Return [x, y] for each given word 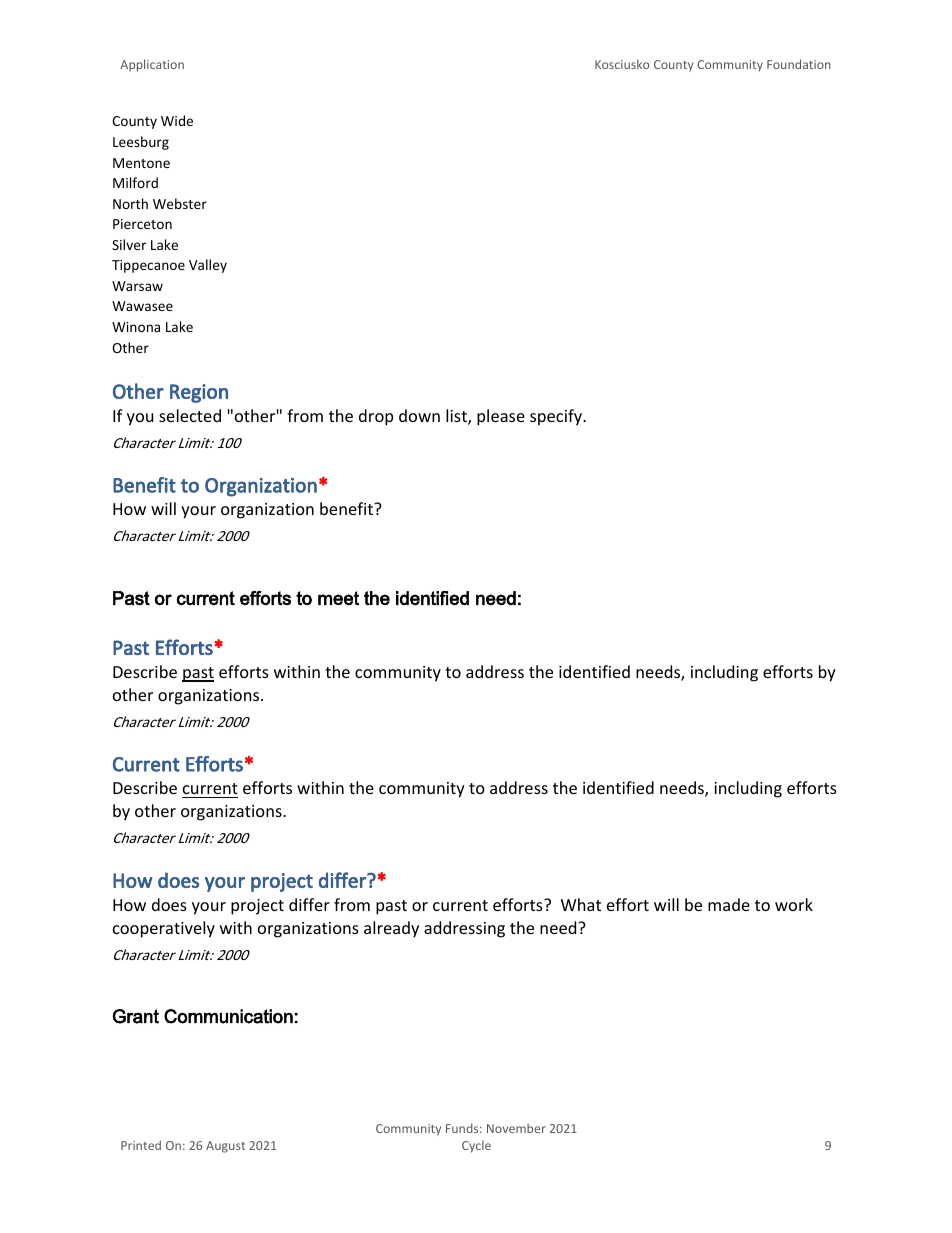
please [501, 417]
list [457, 417]
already [391, 929]
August [225, 1147]
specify [557, 417]
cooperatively [164, 929]
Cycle [476, 1146]
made [729, 904]
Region [199, 393]
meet [338, 598]
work [794, 904]
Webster [180, 203]
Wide [177, 120]
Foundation [799, 64]
